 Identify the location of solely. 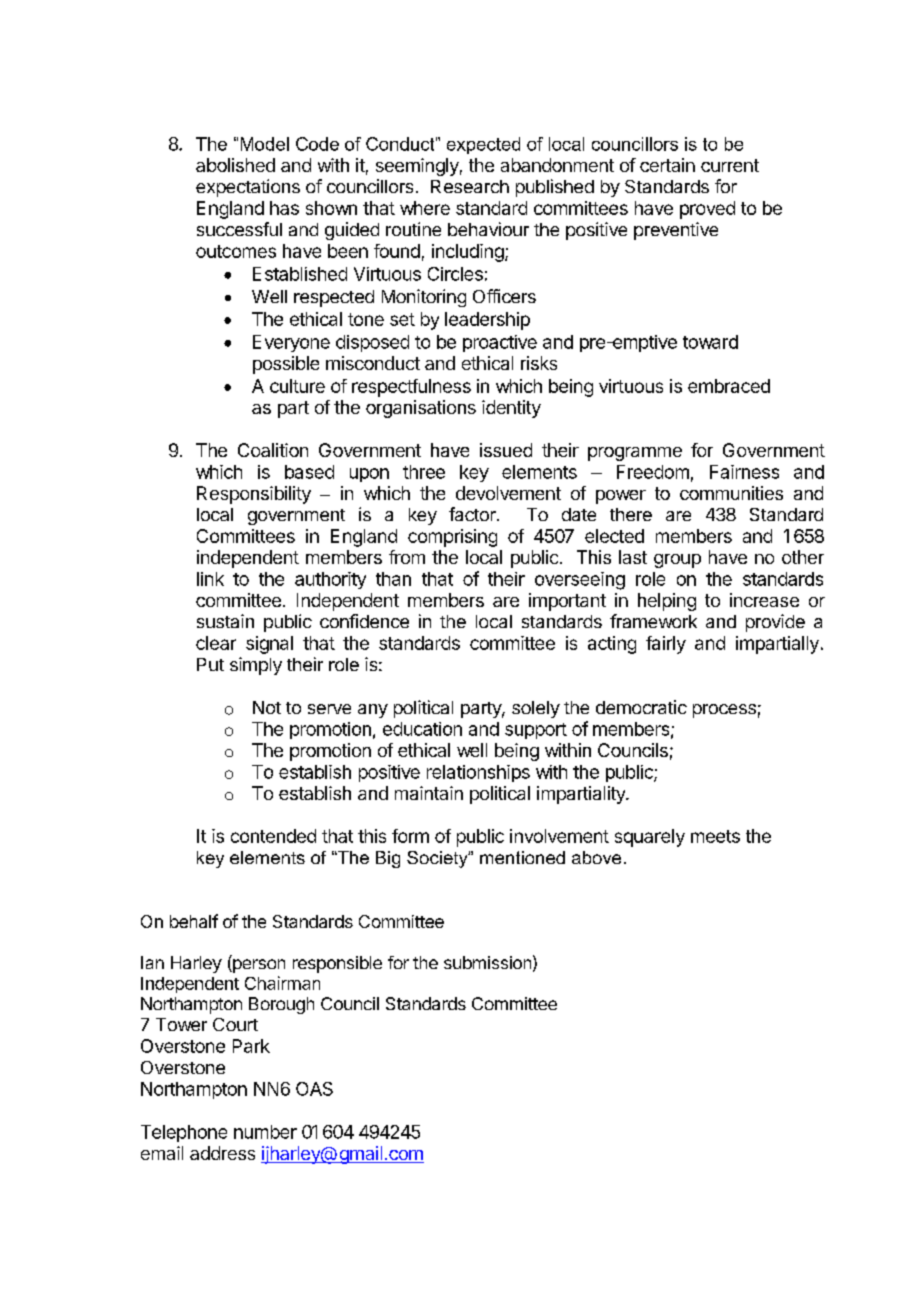
(536, 709).
